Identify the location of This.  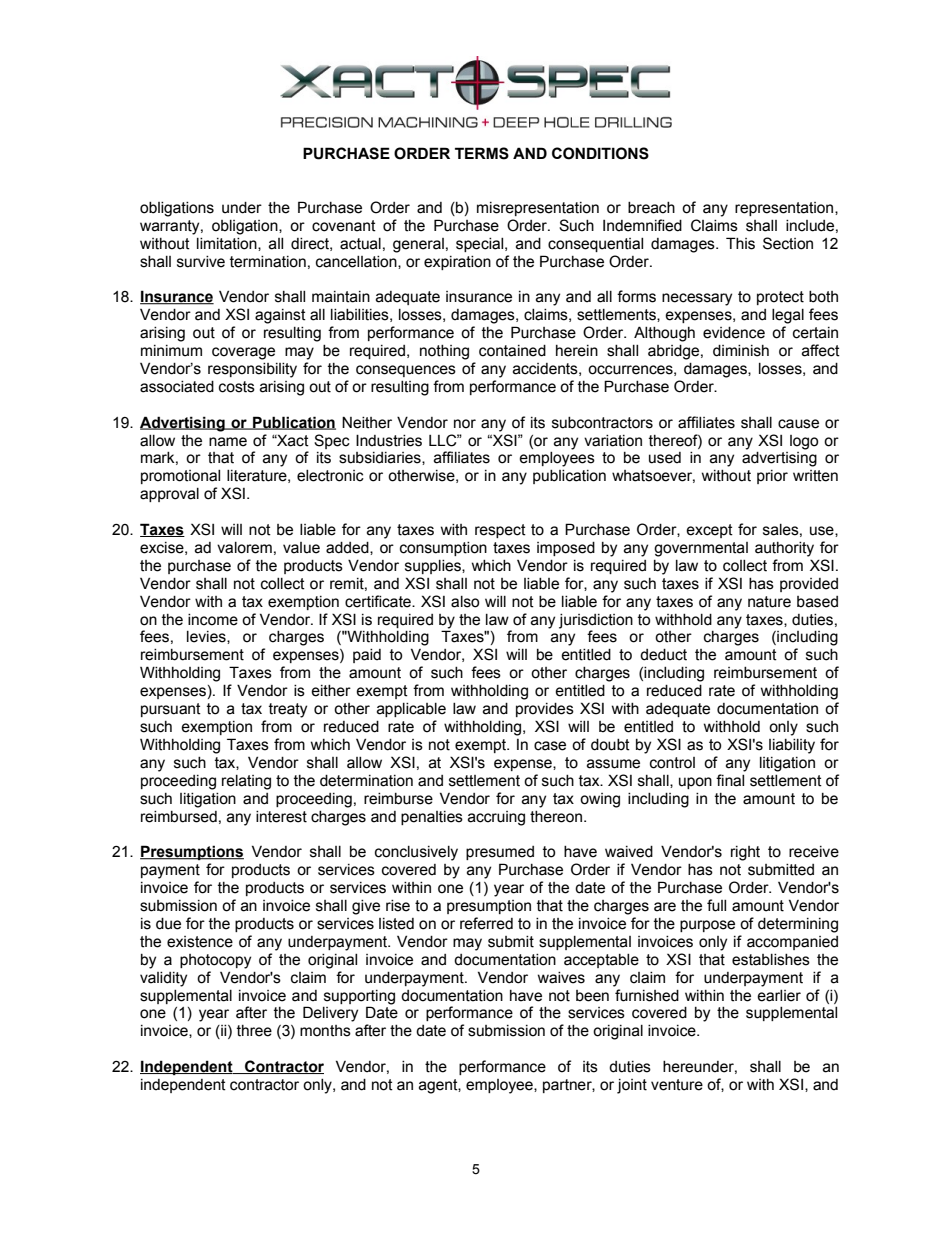
(740, 243).
